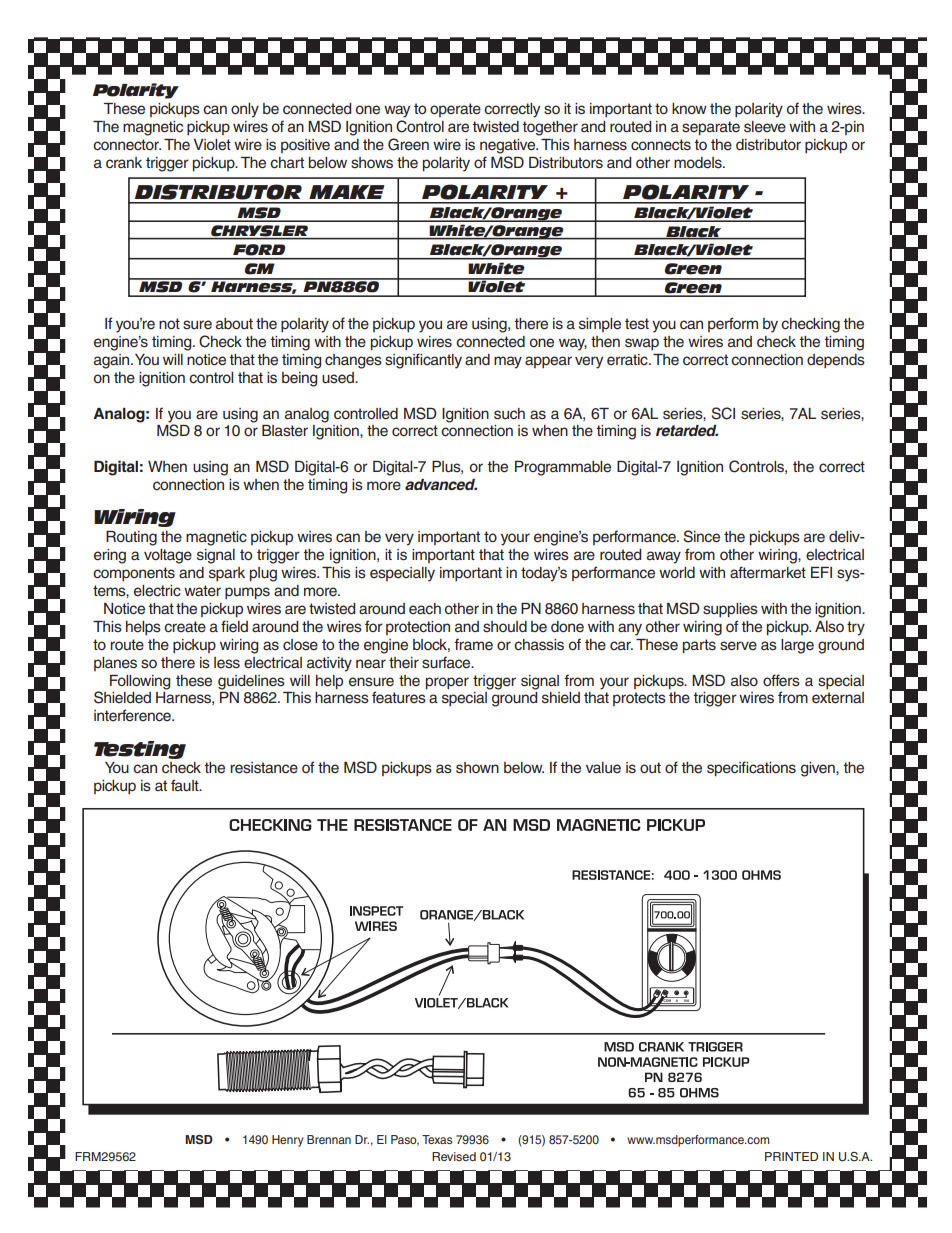 Image resolution: width=952 pixels, height=1233 pixels. I want to click on aftermarket, so click(768, 572).
